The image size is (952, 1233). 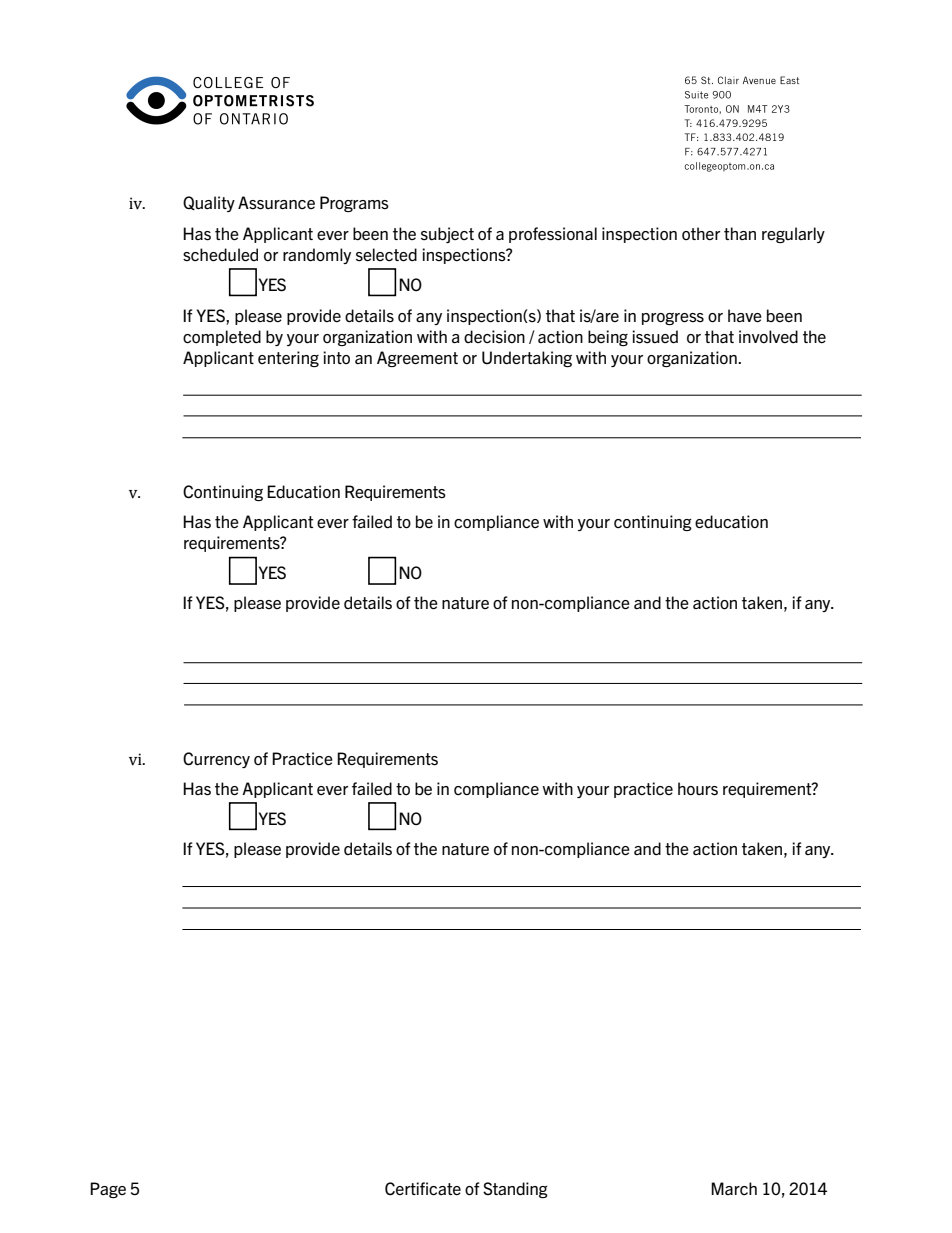 I want to click on other, so click(x=701, y=233).
